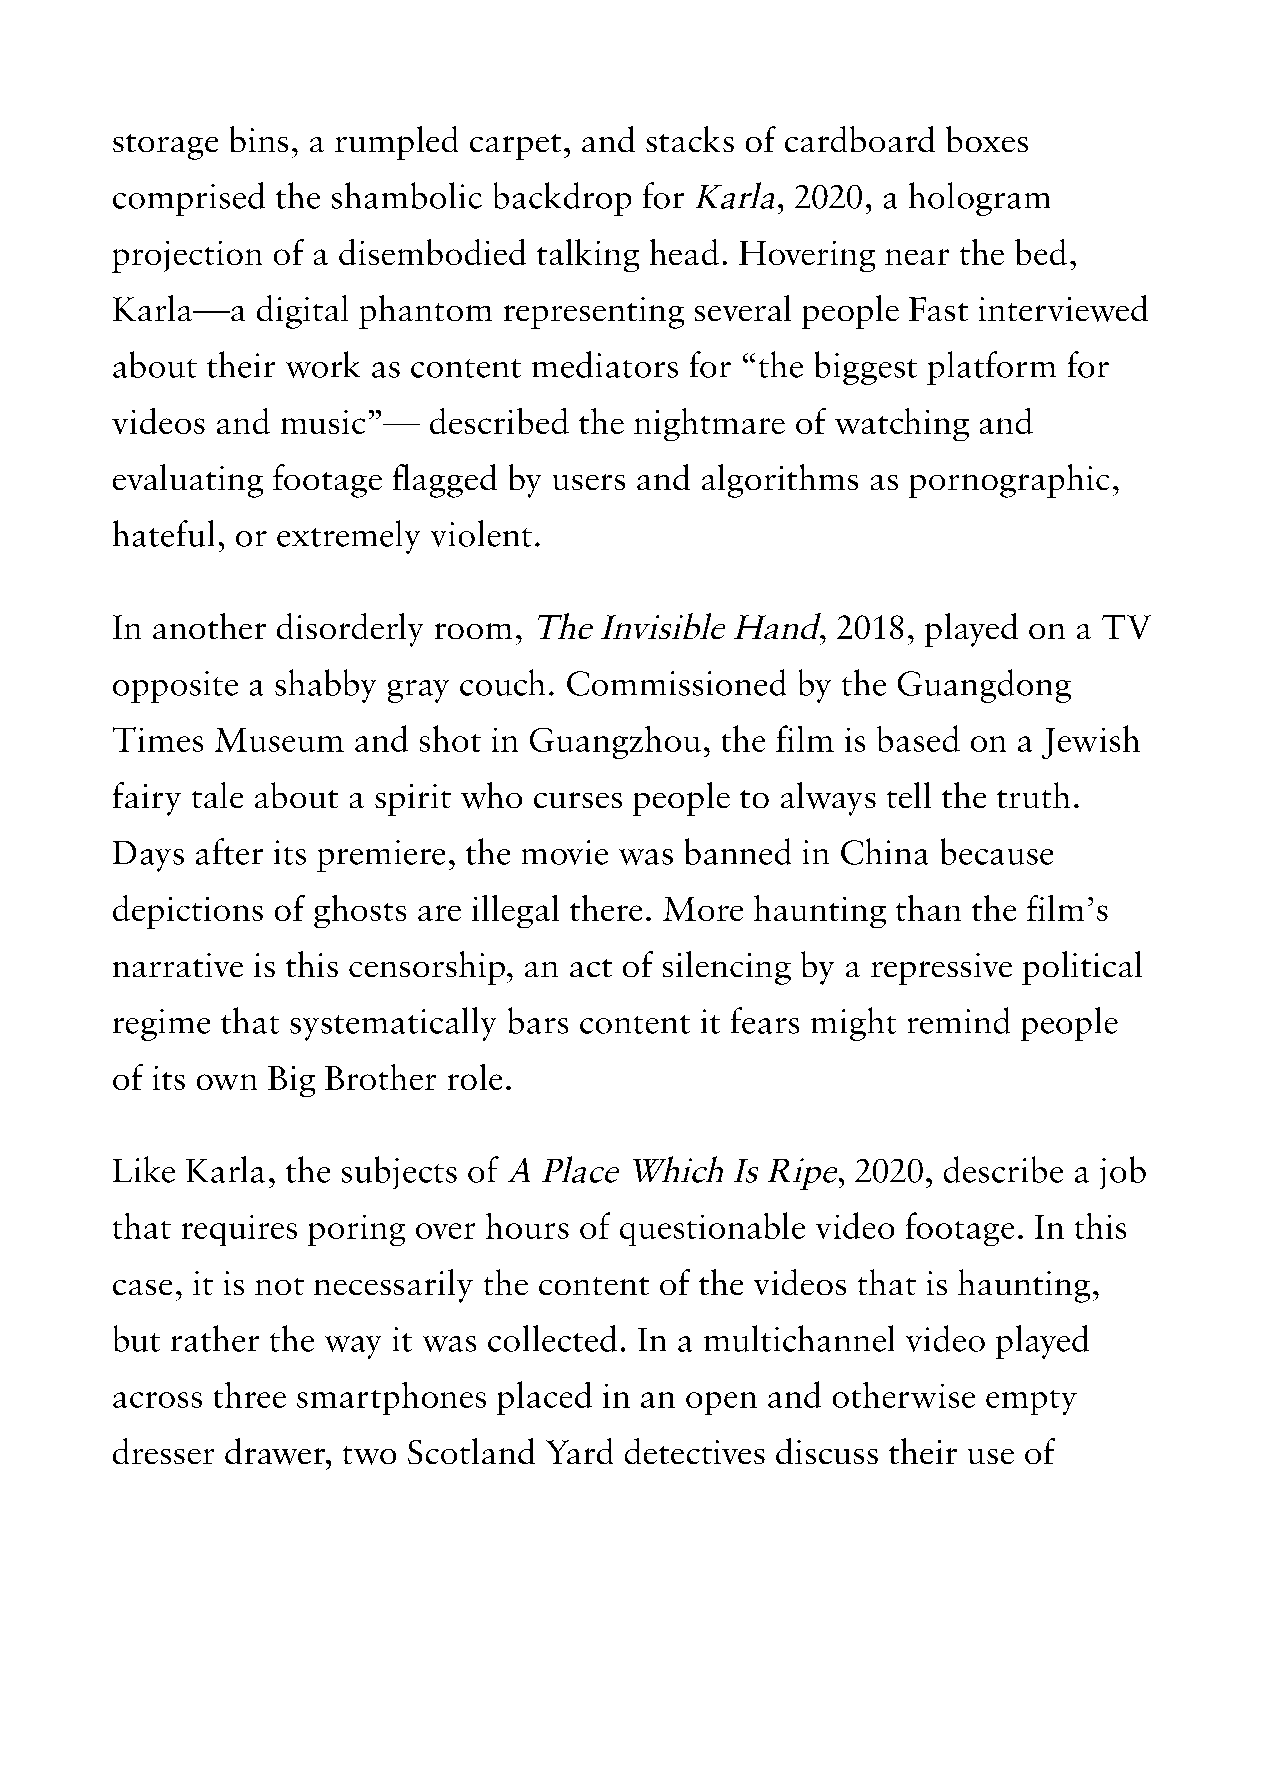  What do you see at coordinates (1031, 1402) in the screenshot?
I see `empty` at bounding box center [1031, 1402].
